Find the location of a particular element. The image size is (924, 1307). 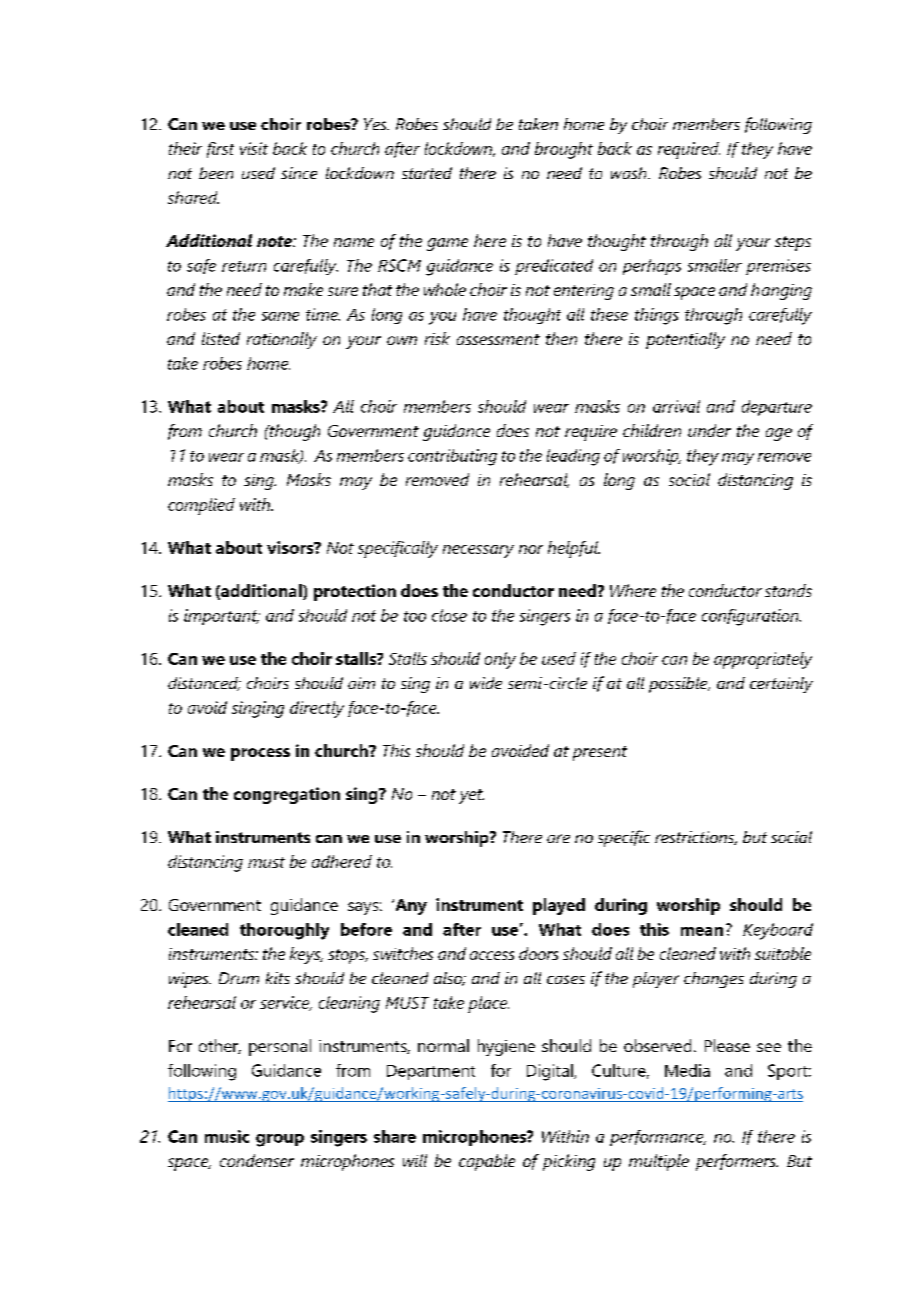

yet is located at coordinates (471, 796).
